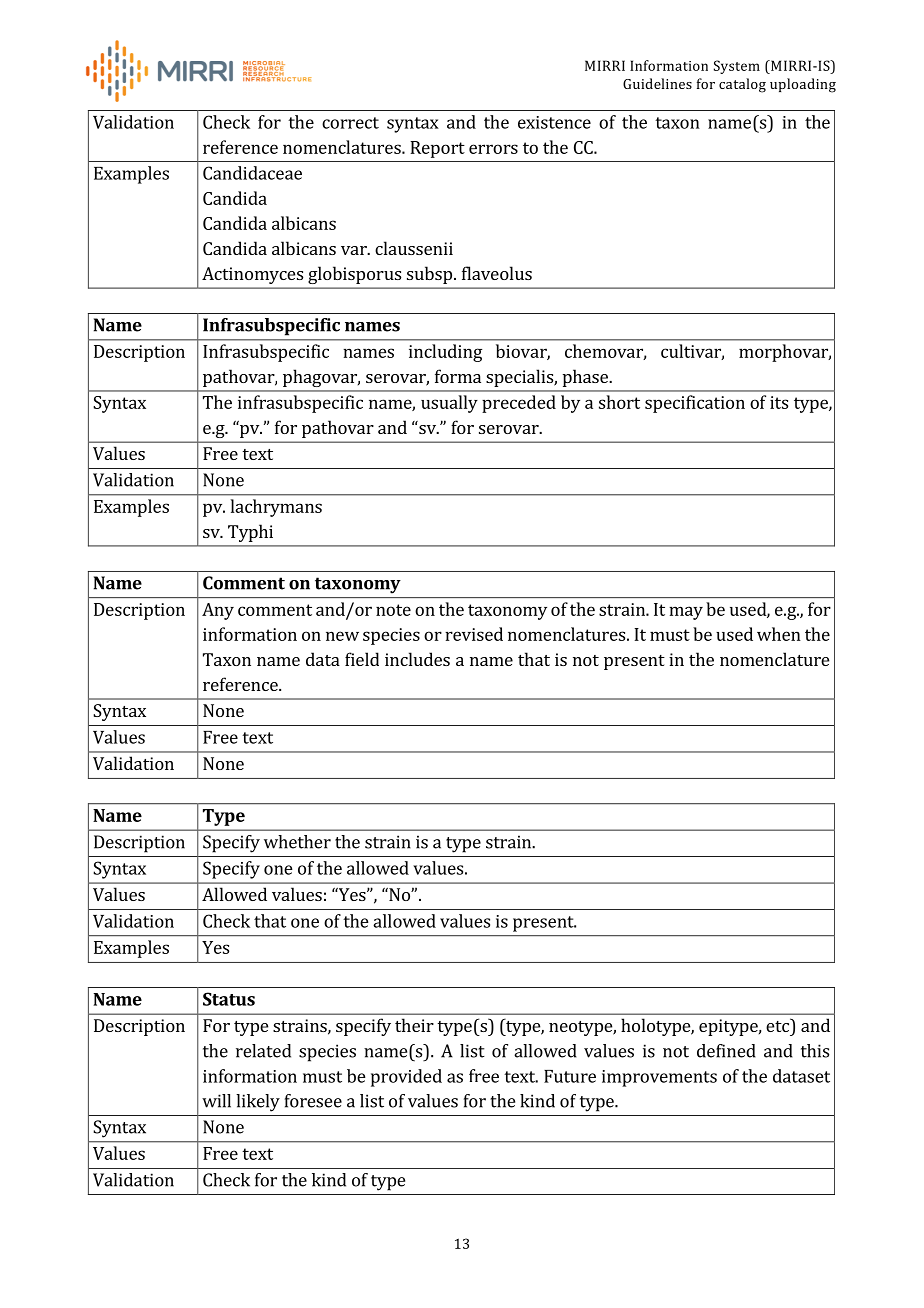 The height and width of the page is (1308, 924). What do you see at coordinates (297, 842) in the page?
I see `whether` at bounding box center [297, 842].
